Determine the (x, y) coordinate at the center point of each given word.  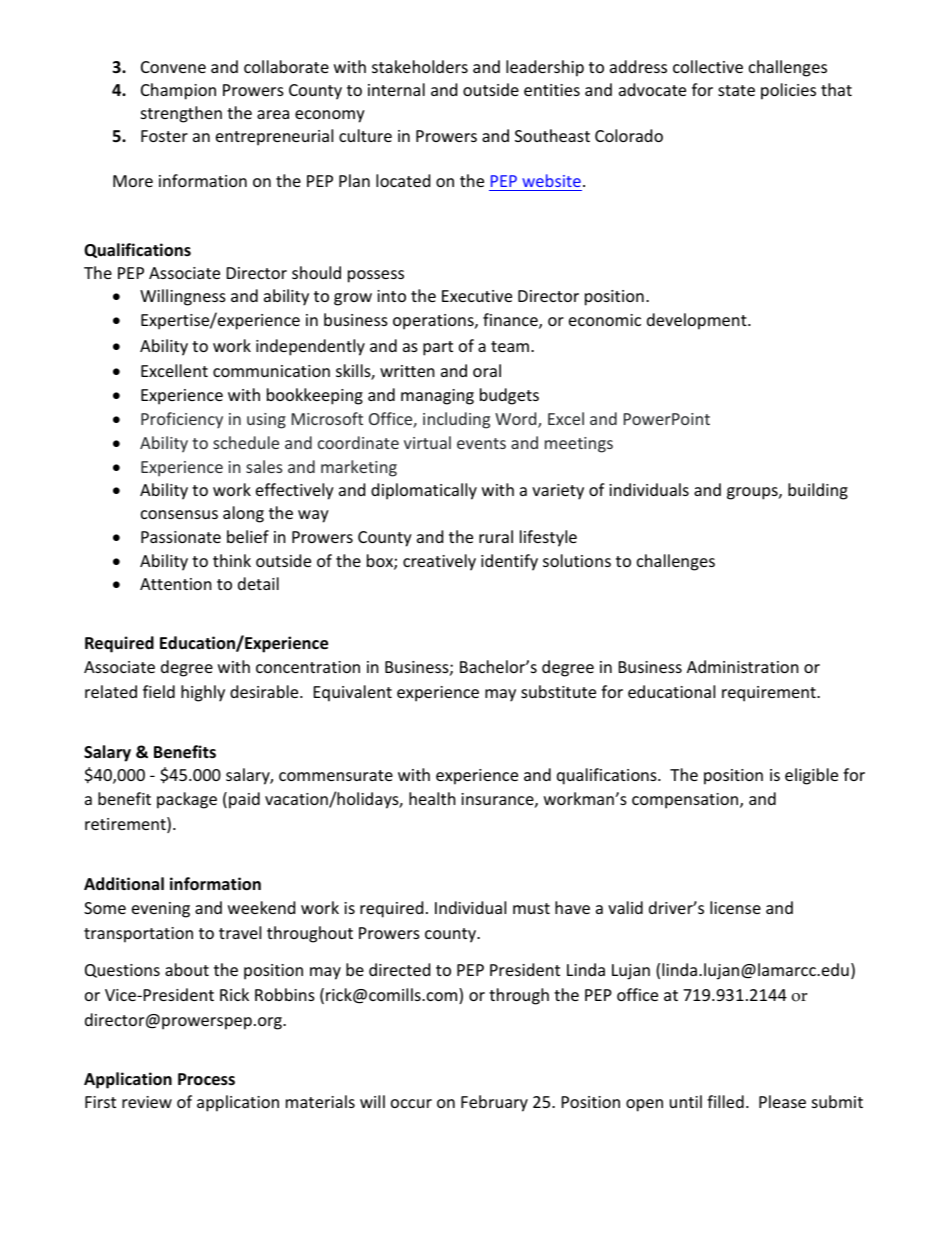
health (432, 798)
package (187, 800)
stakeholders (420, 66)
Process (206, 1079)
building (818, 491)
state (736, 90)
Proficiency (182, 420)
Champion (178, 91)
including (456, 420)
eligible (811, 776)
